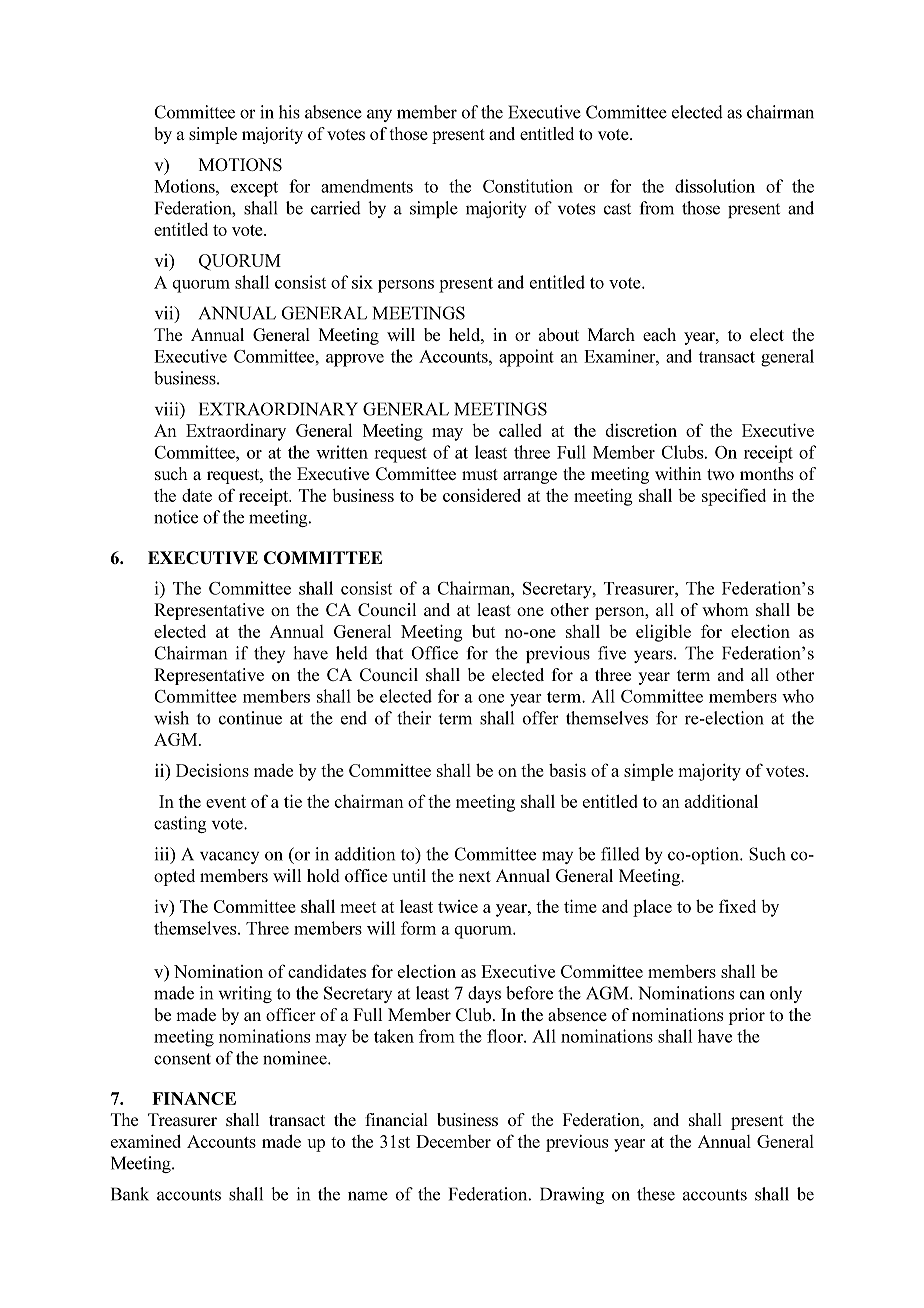  Describe the element at coordinates (480, 474) in the screenshot. I see `must` at that location.
